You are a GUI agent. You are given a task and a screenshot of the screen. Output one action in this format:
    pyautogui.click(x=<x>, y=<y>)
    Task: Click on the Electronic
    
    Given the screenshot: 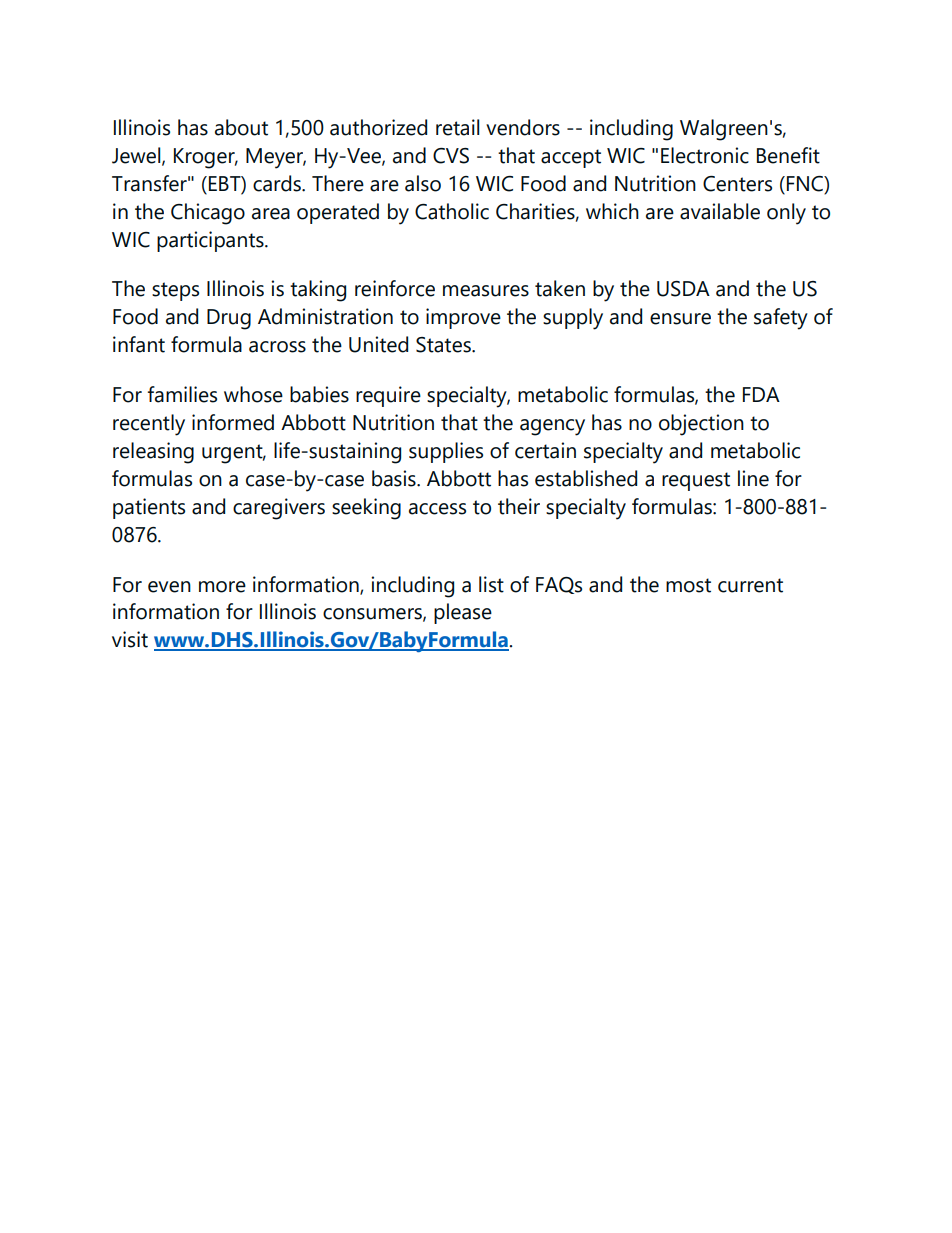 What is the action you would take?
    pyautogui.click(x=705, y=155)
